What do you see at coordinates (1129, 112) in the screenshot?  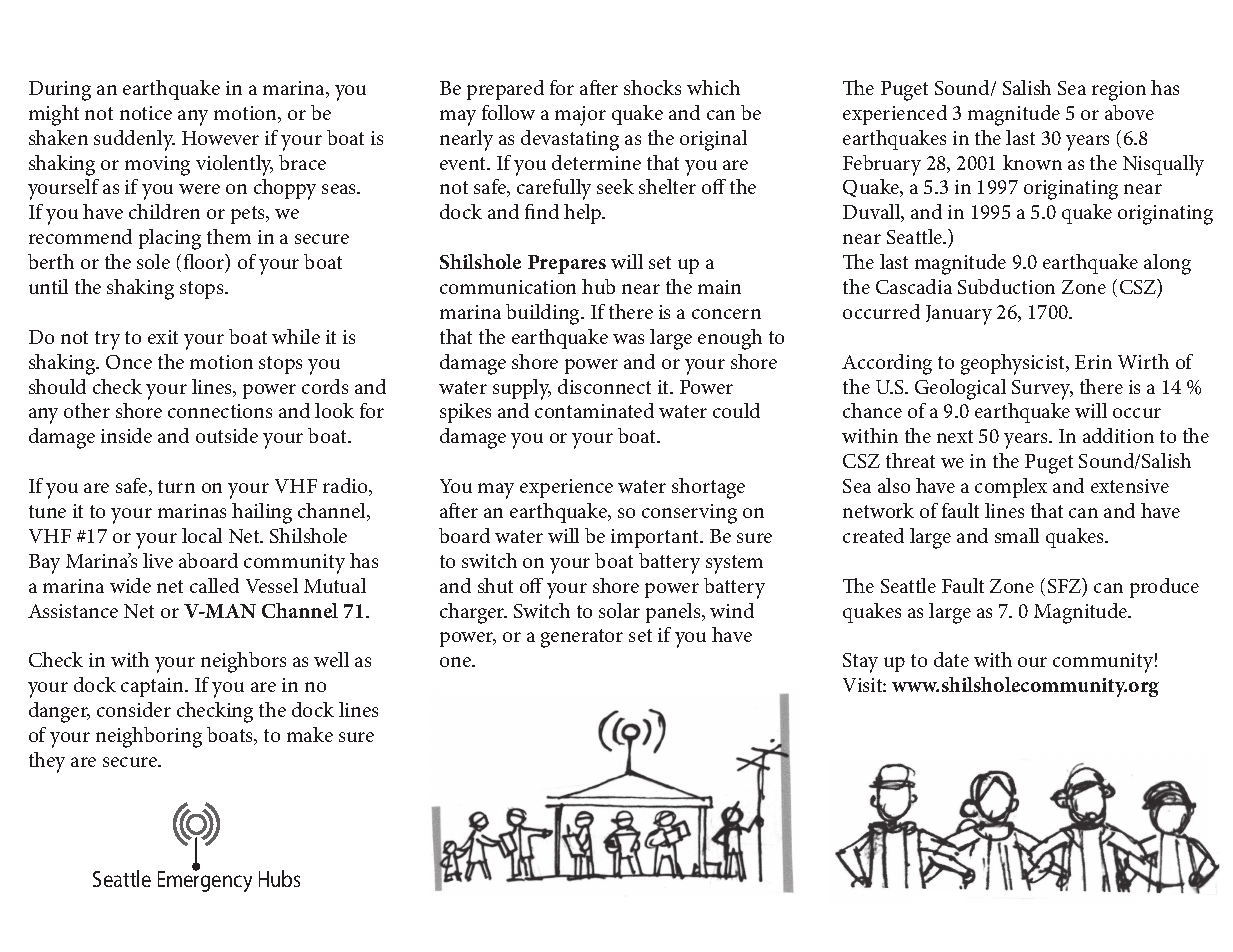 I see `above` at bounding box center [1129, 112].
